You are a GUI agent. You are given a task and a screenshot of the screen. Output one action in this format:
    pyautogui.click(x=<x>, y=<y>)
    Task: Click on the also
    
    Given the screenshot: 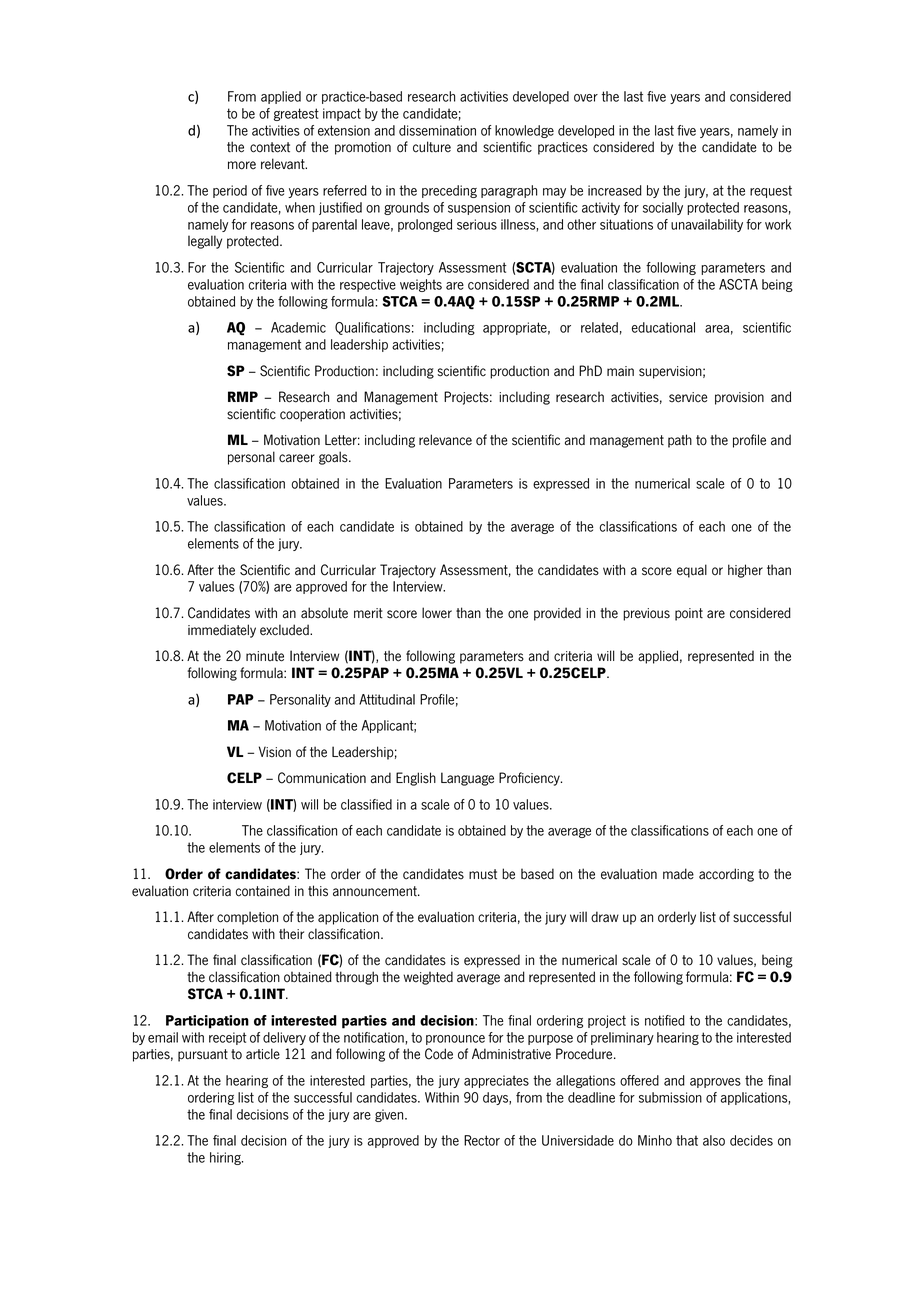 What is the action you would take?
    pyautogui.click(x=714, y=1140)
